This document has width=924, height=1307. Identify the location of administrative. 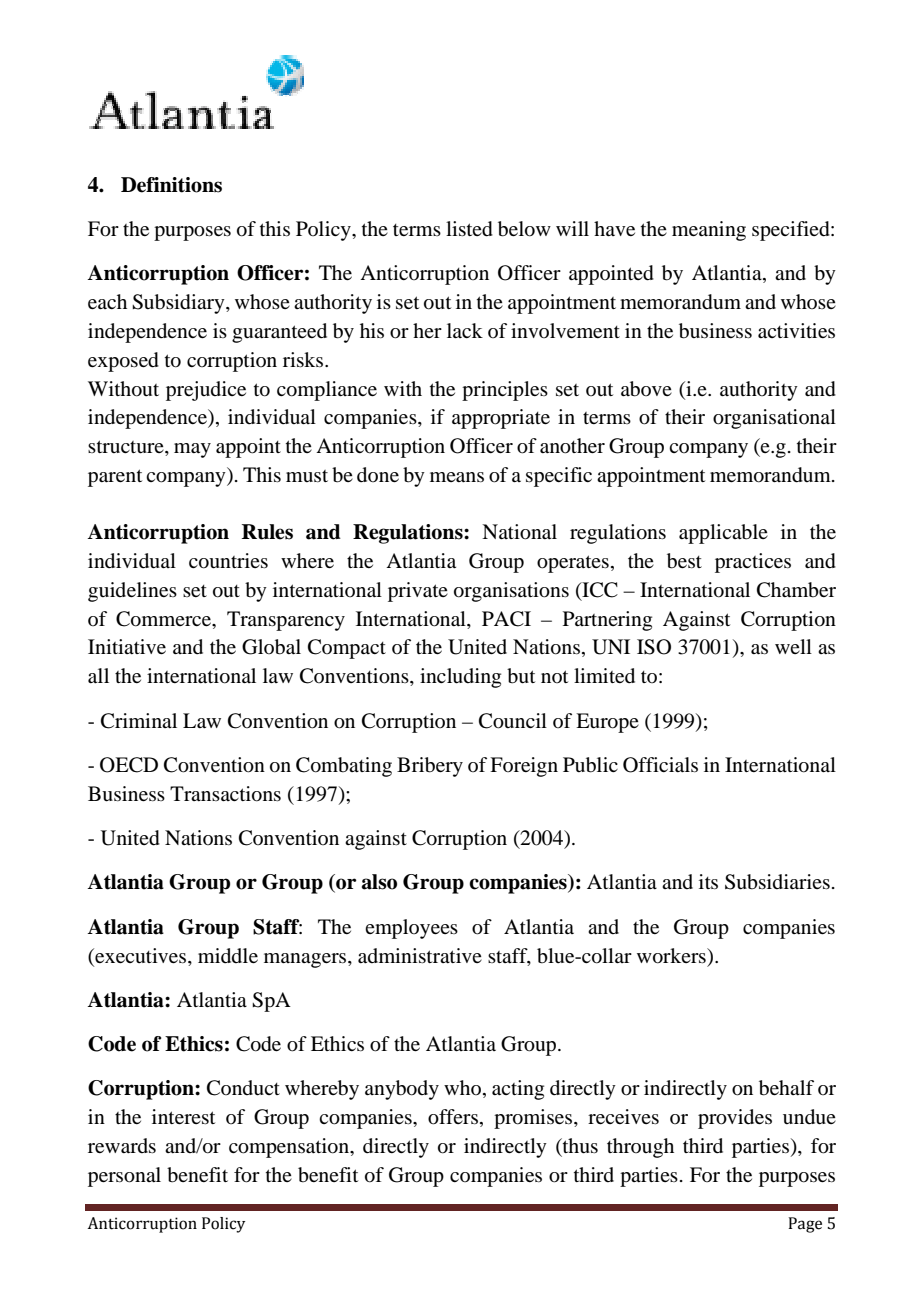
(420, 956).
